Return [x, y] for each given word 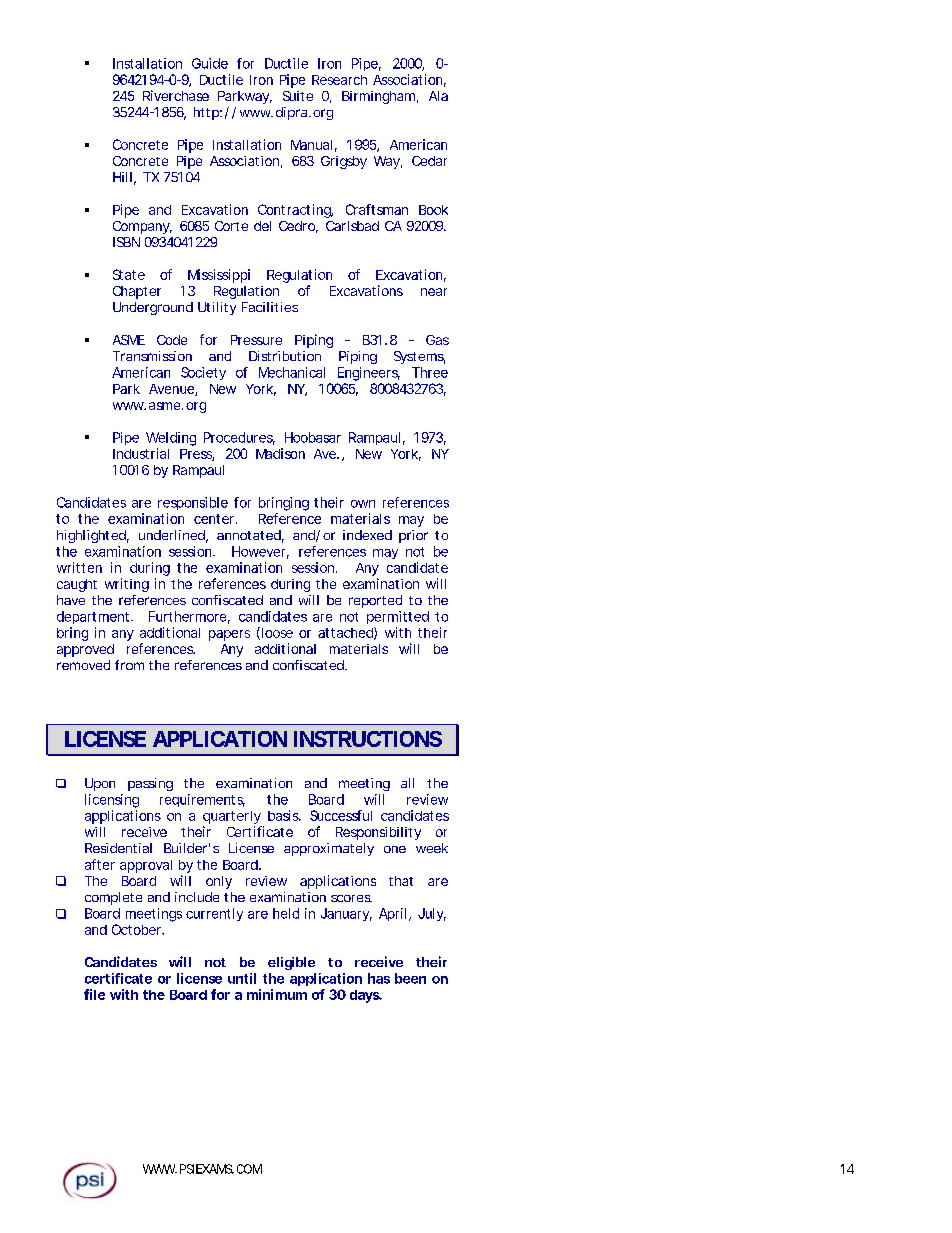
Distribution [285, 356]
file [94, 994]
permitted [398, 617]
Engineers [369, 374]
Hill [122, 177]
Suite [298, 96]
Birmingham [378, 97]
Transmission [152, 356]
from [129, 665]
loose [276, 633]
